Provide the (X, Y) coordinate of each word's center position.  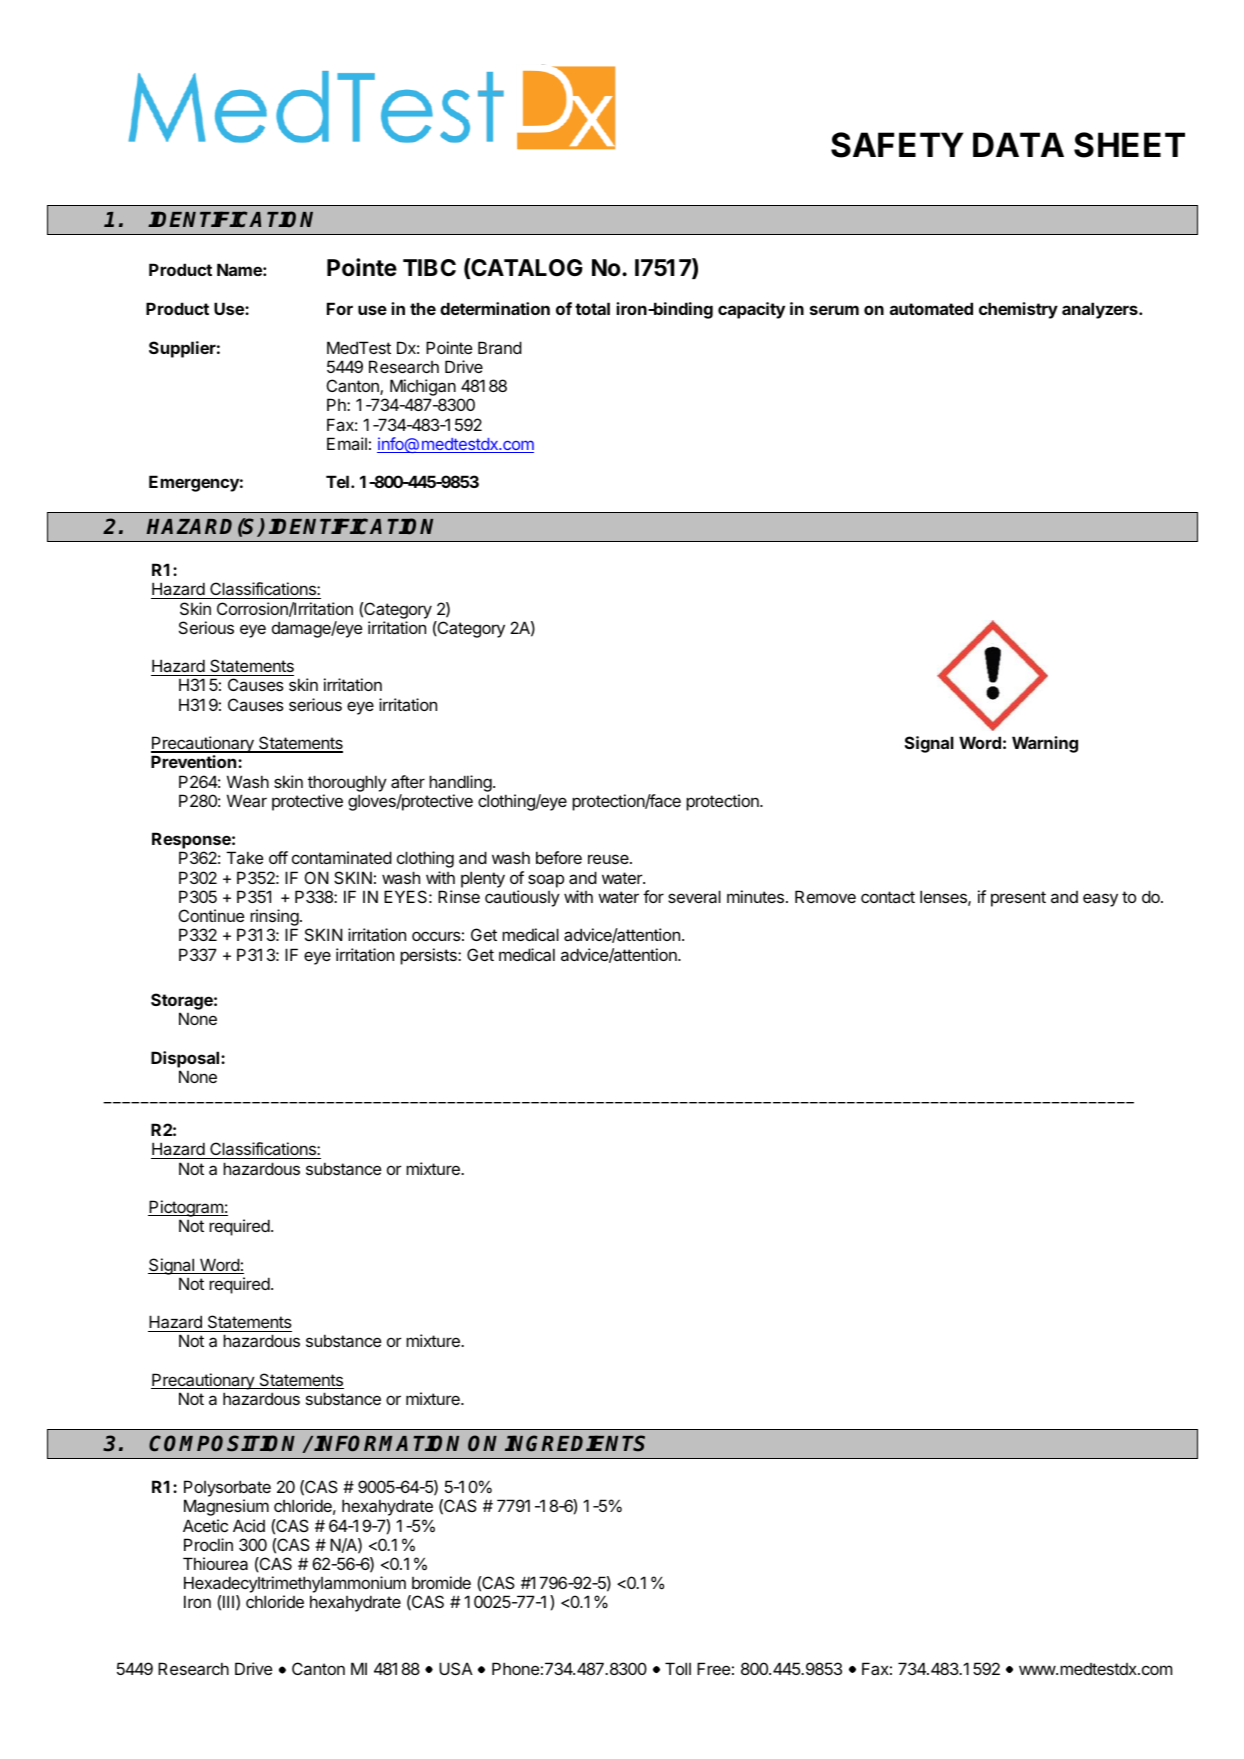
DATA (1018, 144)
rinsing (274, 919)
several (694, 896)
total (592, 308)
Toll (678, 1668)
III (230, 1602)
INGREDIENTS (575, 1443)
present (1018, 899)
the (423, 308)
